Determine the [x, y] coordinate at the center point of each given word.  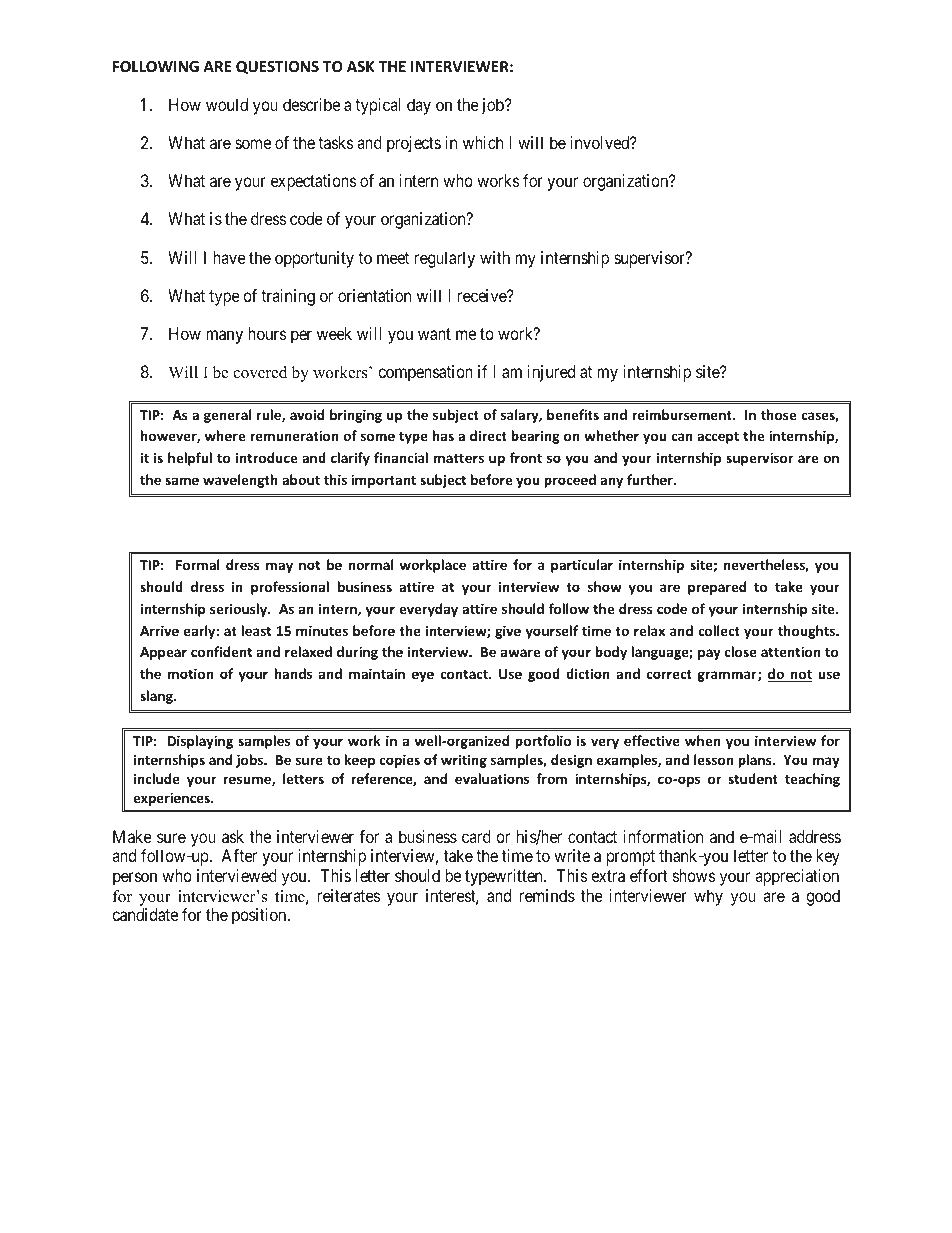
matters [459, 458]
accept [718, 438]
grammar [728, 676]
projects [414, 144]
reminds [547, 895]
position [260, 916]
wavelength [240, 481]
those [778, 414]
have [229, 257]
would [227, 104]
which [483, 142]
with [495, 257]
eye [423, 676]
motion [190, 673]
